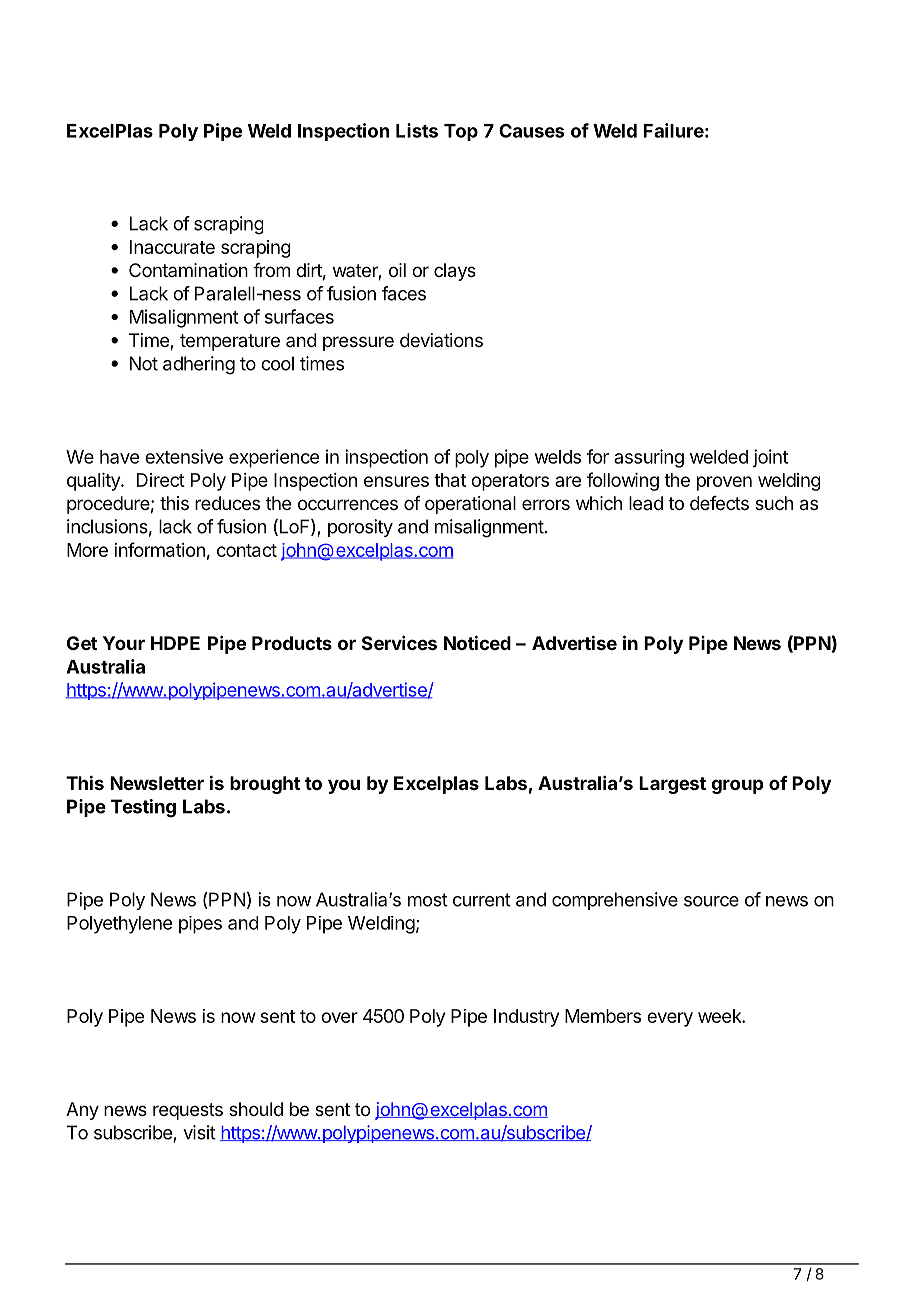  I want to click on HDPE, so click(175, 643).
